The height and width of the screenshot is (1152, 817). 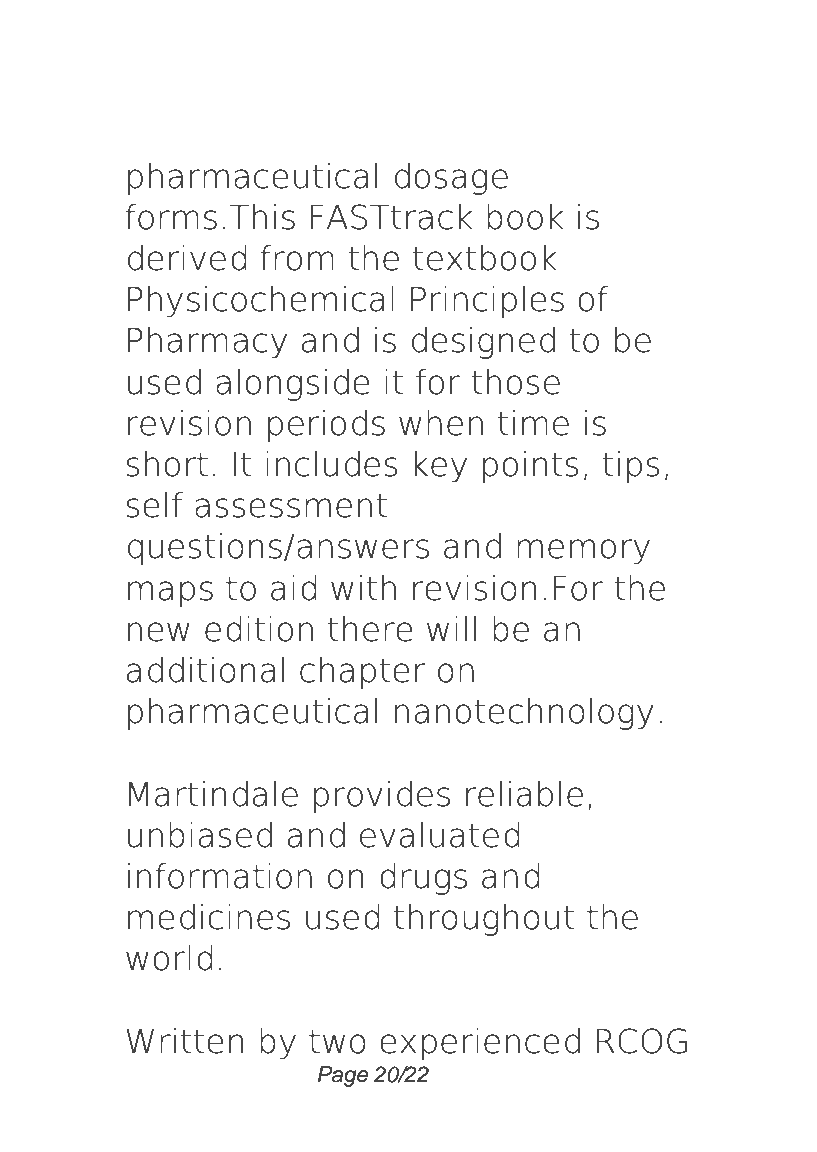 I want to click on when, so click(x=441, y=423).
